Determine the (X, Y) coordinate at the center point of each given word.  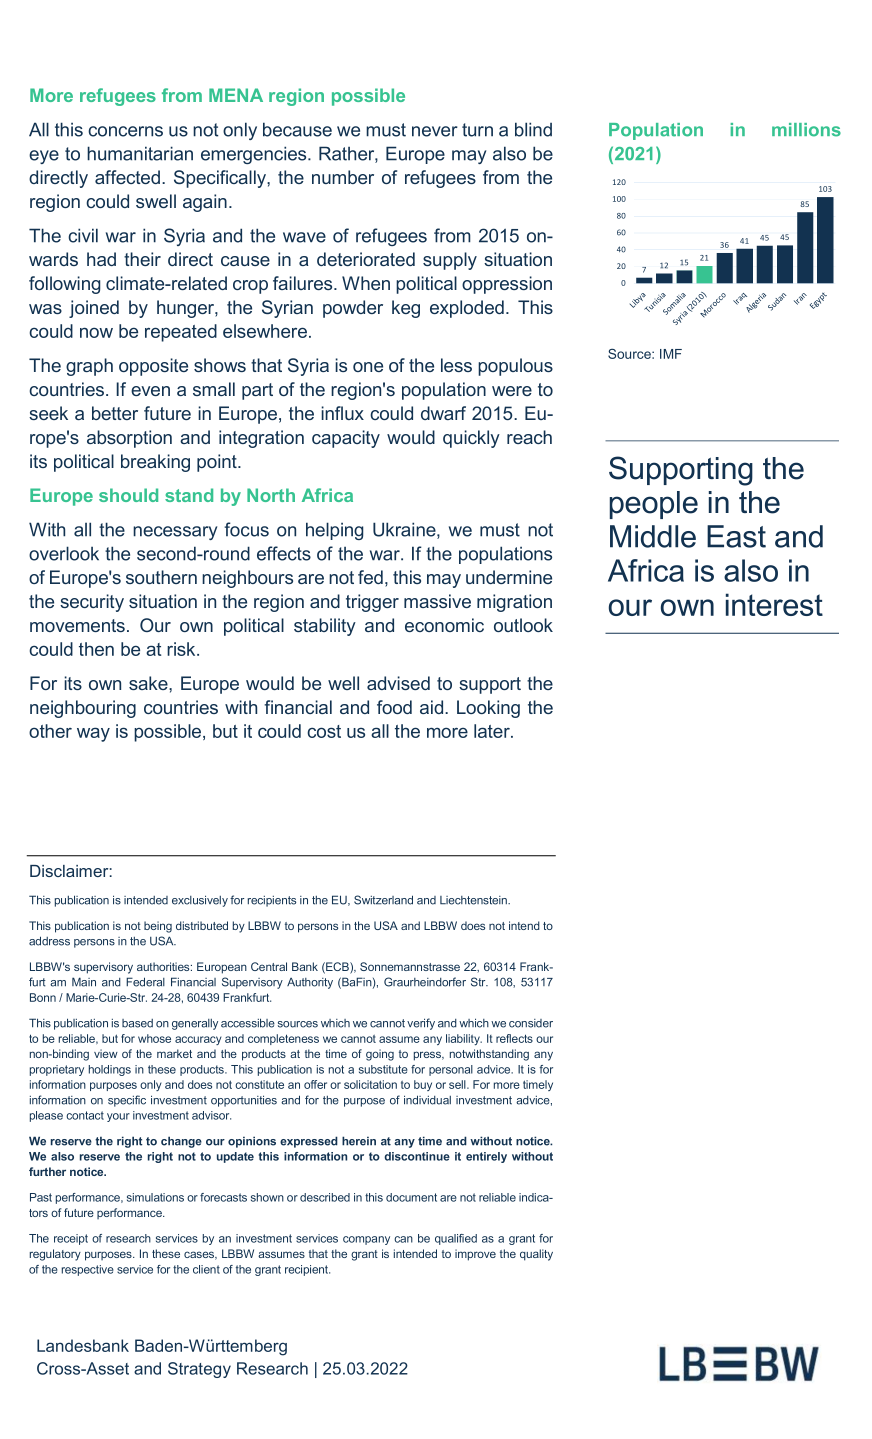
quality (536, 1255)
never (435, 131)
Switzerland (383, 900)
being (158, 927)
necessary (175, 533)
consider (531, 1023)
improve (475, 1255)
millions (806, 130)
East (736, 536)
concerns (125, 131)
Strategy (199, 1370)
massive (437, 601)
